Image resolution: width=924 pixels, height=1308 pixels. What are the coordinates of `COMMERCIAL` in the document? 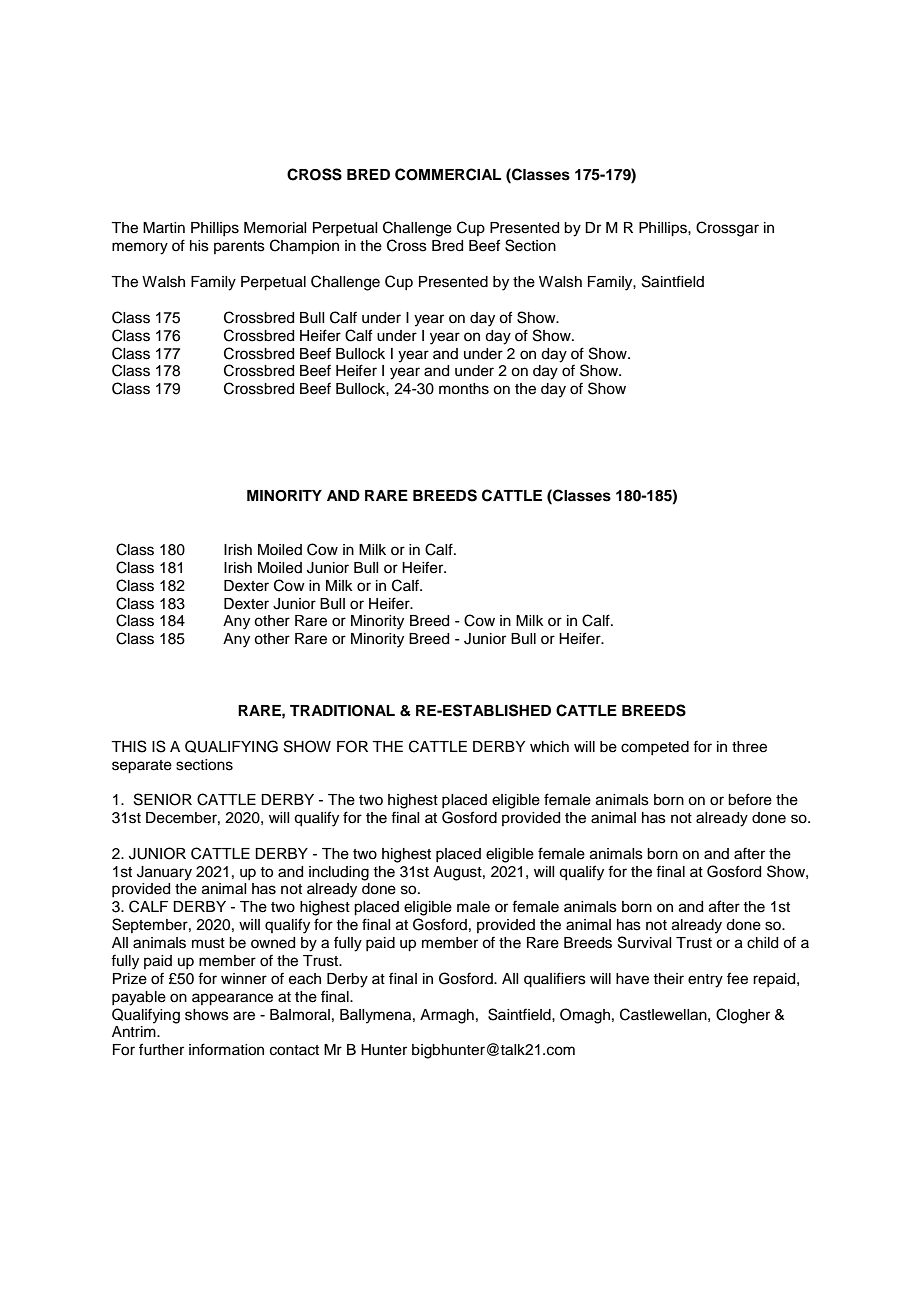 It's located at (448, 174).
